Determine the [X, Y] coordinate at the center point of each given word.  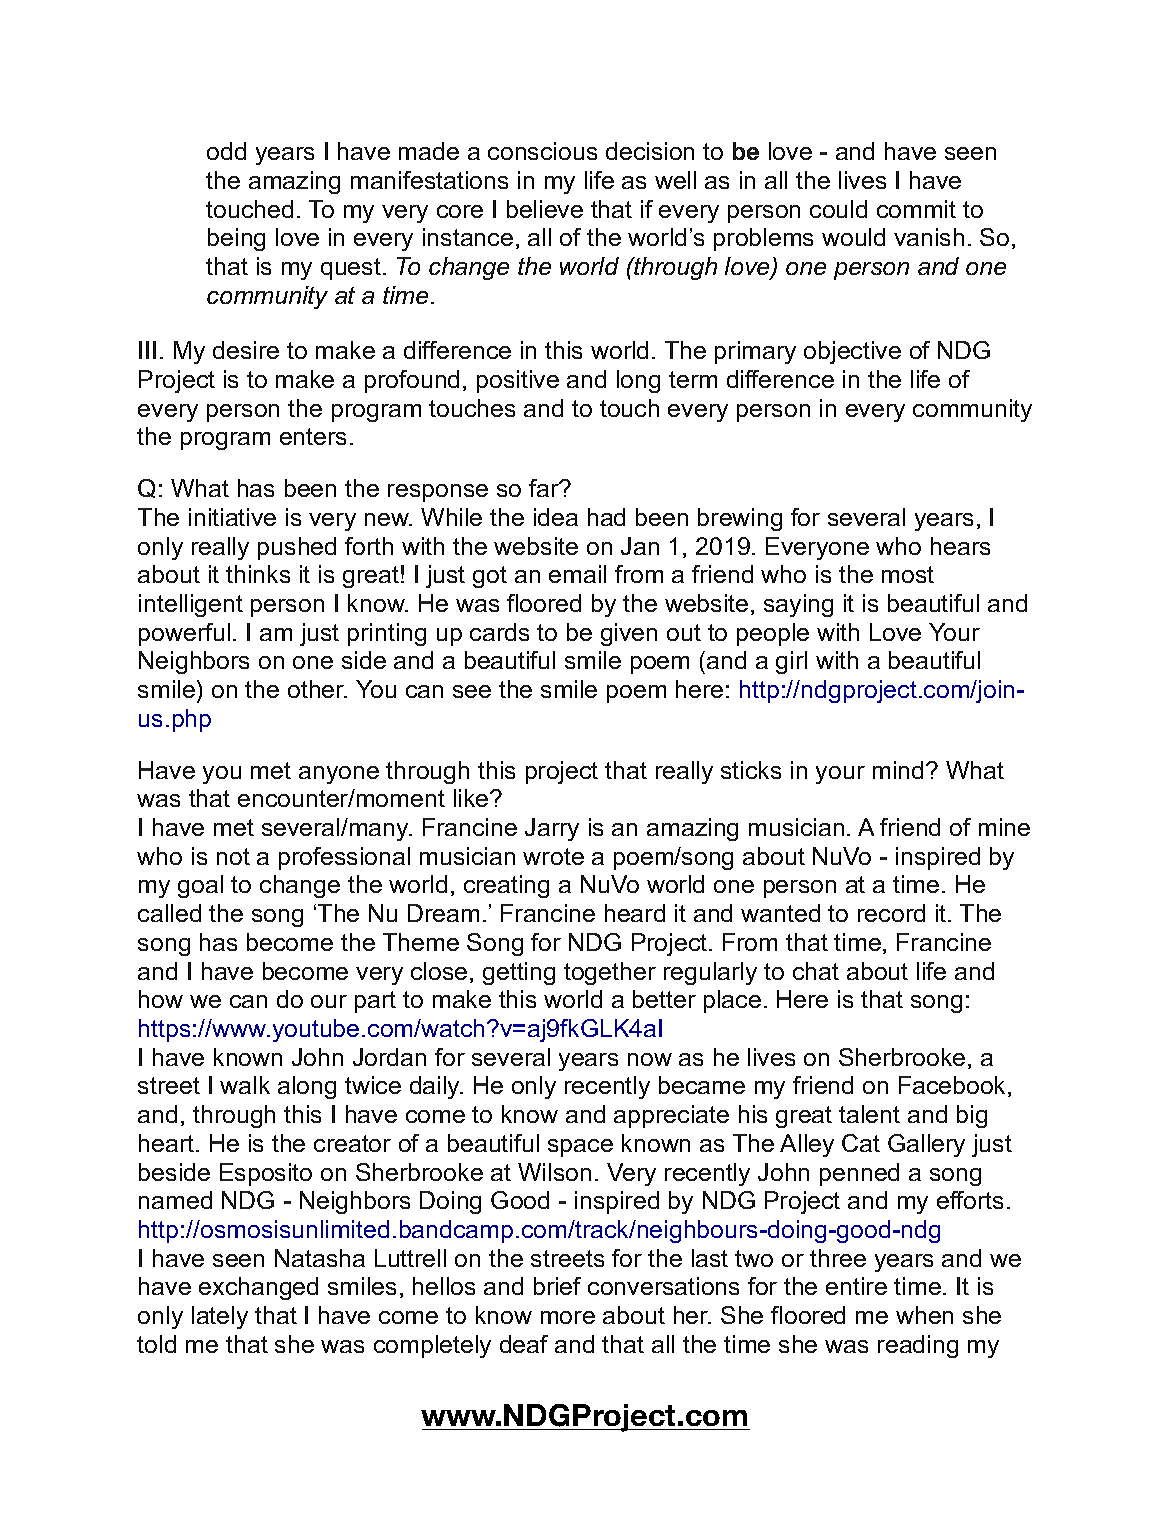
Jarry [552, 829]
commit [916, 209]
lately [220, 1317]
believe [545, 209]
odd [226, 151]
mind [898, 770]
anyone [339, 775]
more [568, 1317]
